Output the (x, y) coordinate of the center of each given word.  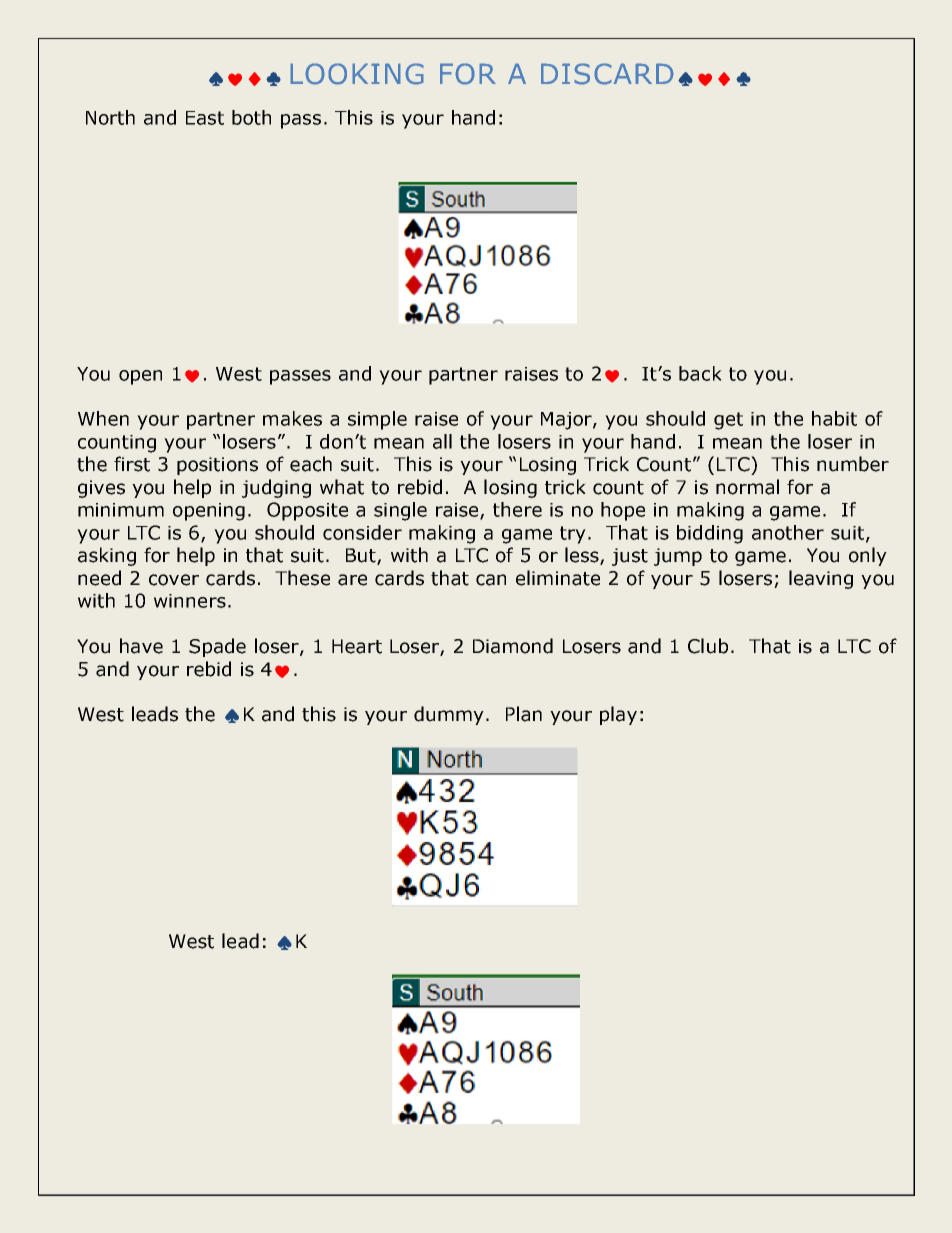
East (205, 118)
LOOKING (357, 74)
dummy (449, 715)
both (251, 117)
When (103, 418)
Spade (217, 647)
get (728, 421)
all (442, 441)
